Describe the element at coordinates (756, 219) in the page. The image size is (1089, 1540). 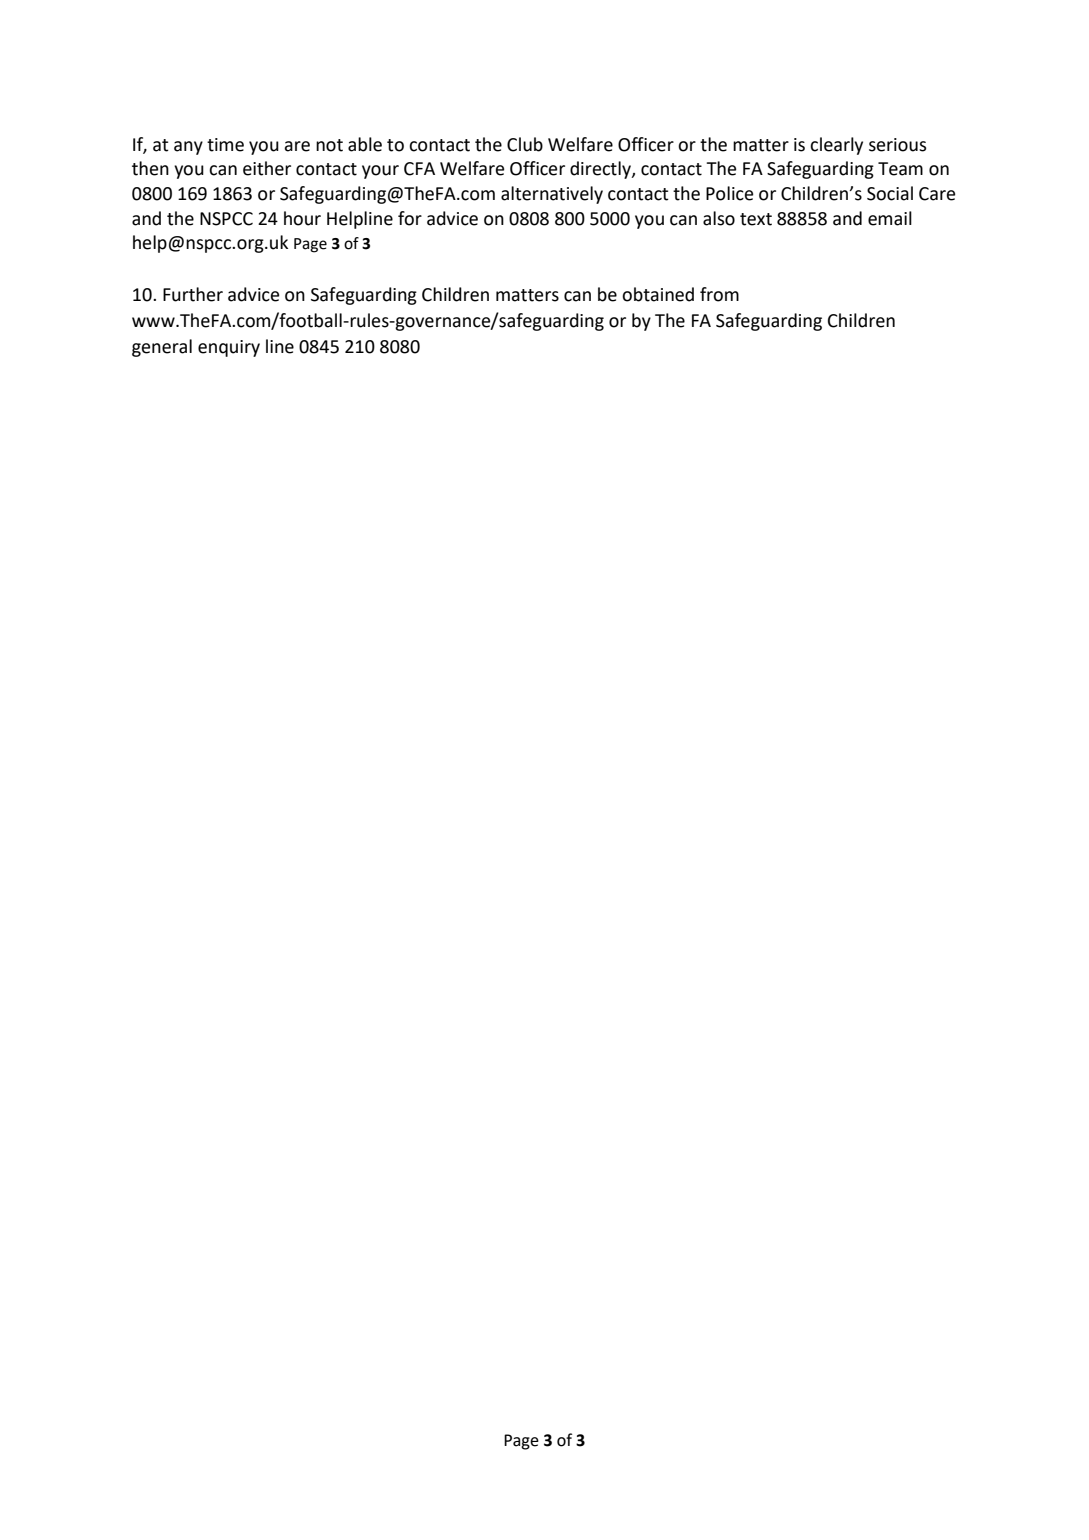
I see `text` at that location.
